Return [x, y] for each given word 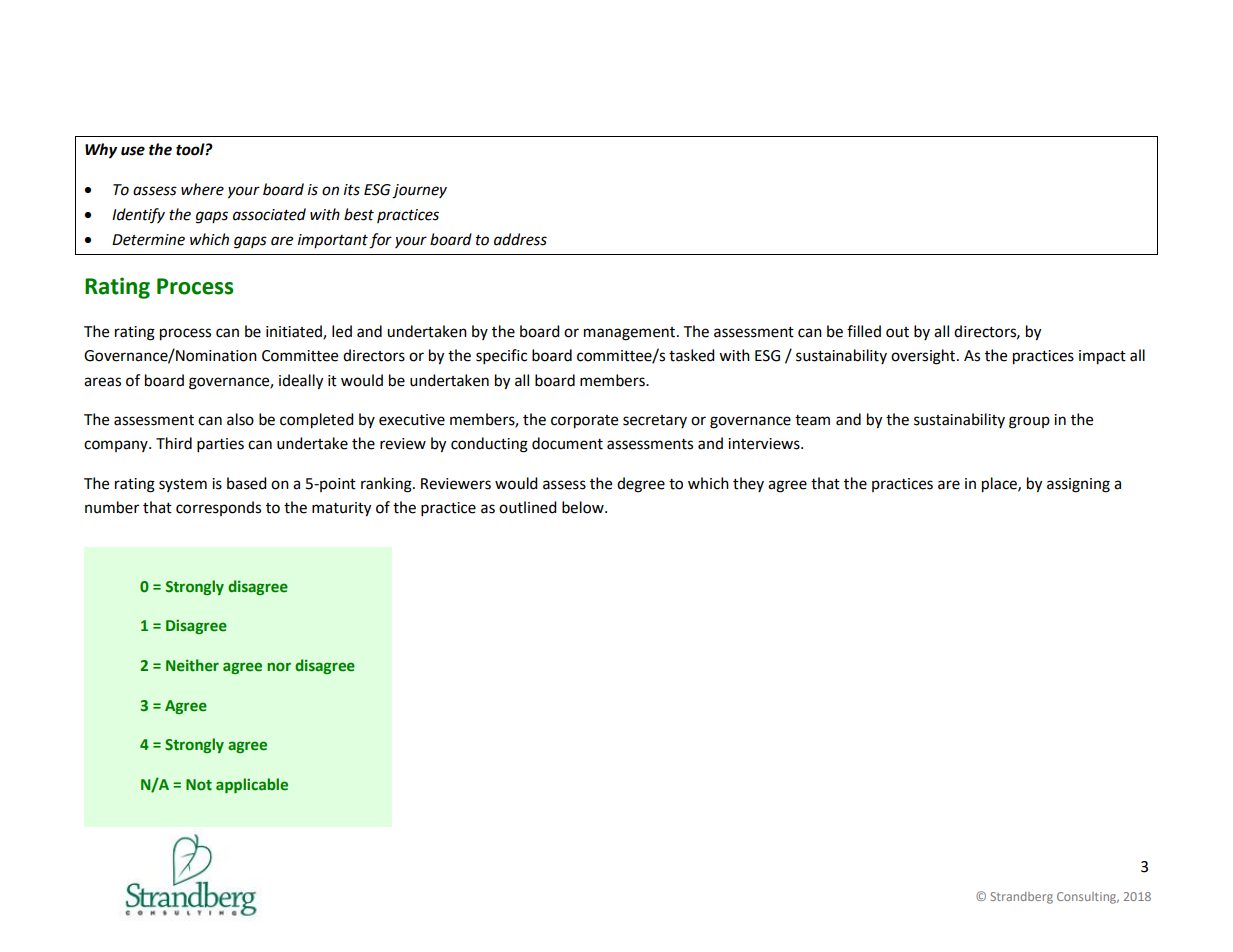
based [247, 483]
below [584, 507]
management [631, 334]
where [202, 189]
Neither [192, 665]
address [520, 239]
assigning [1078, 485]
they [748, 484]
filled [864, 331]
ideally [301, 382]
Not [199, 785]
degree [641, 485]
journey [419, 191]
